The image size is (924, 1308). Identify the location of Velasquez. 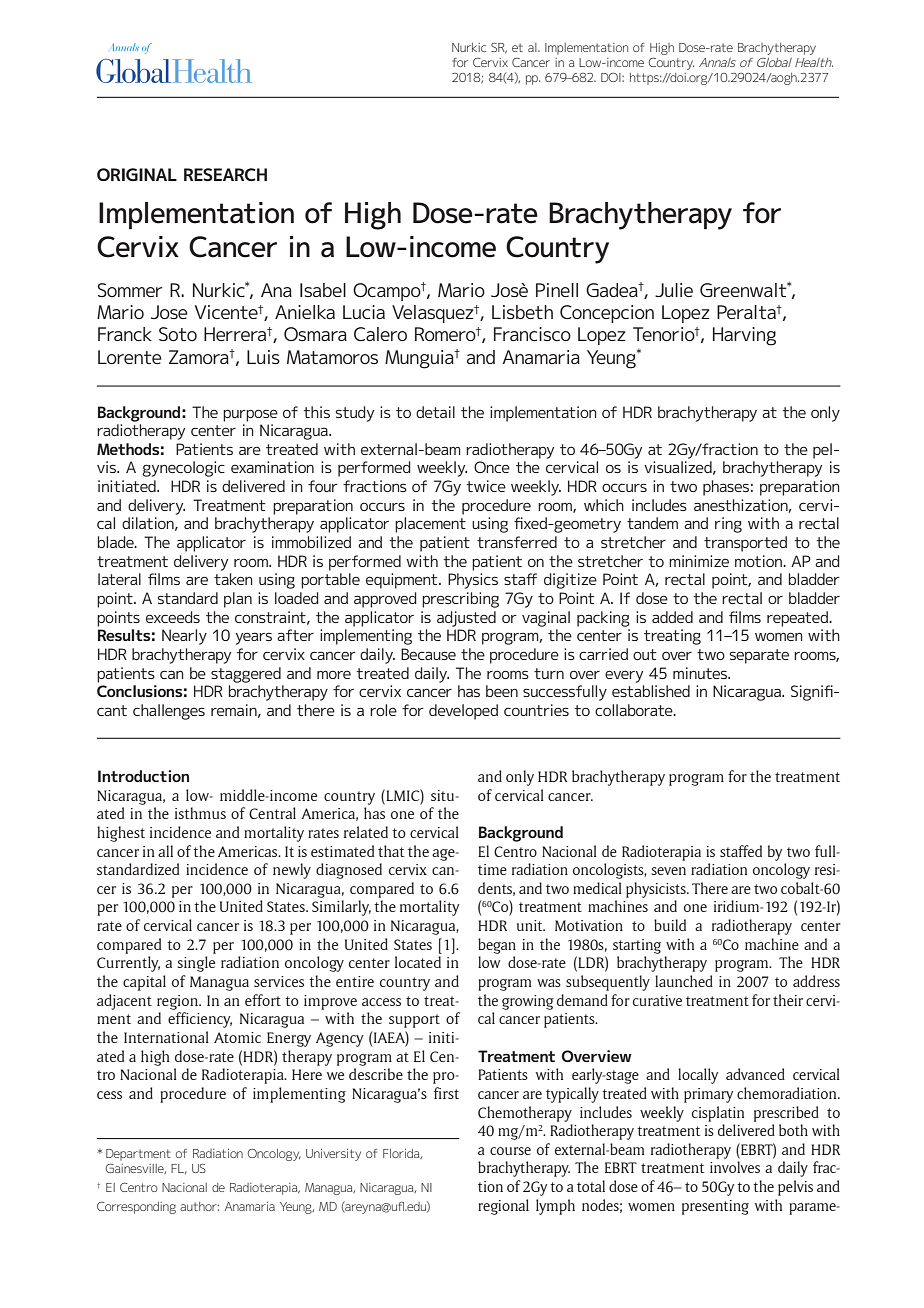
(434, 314).
